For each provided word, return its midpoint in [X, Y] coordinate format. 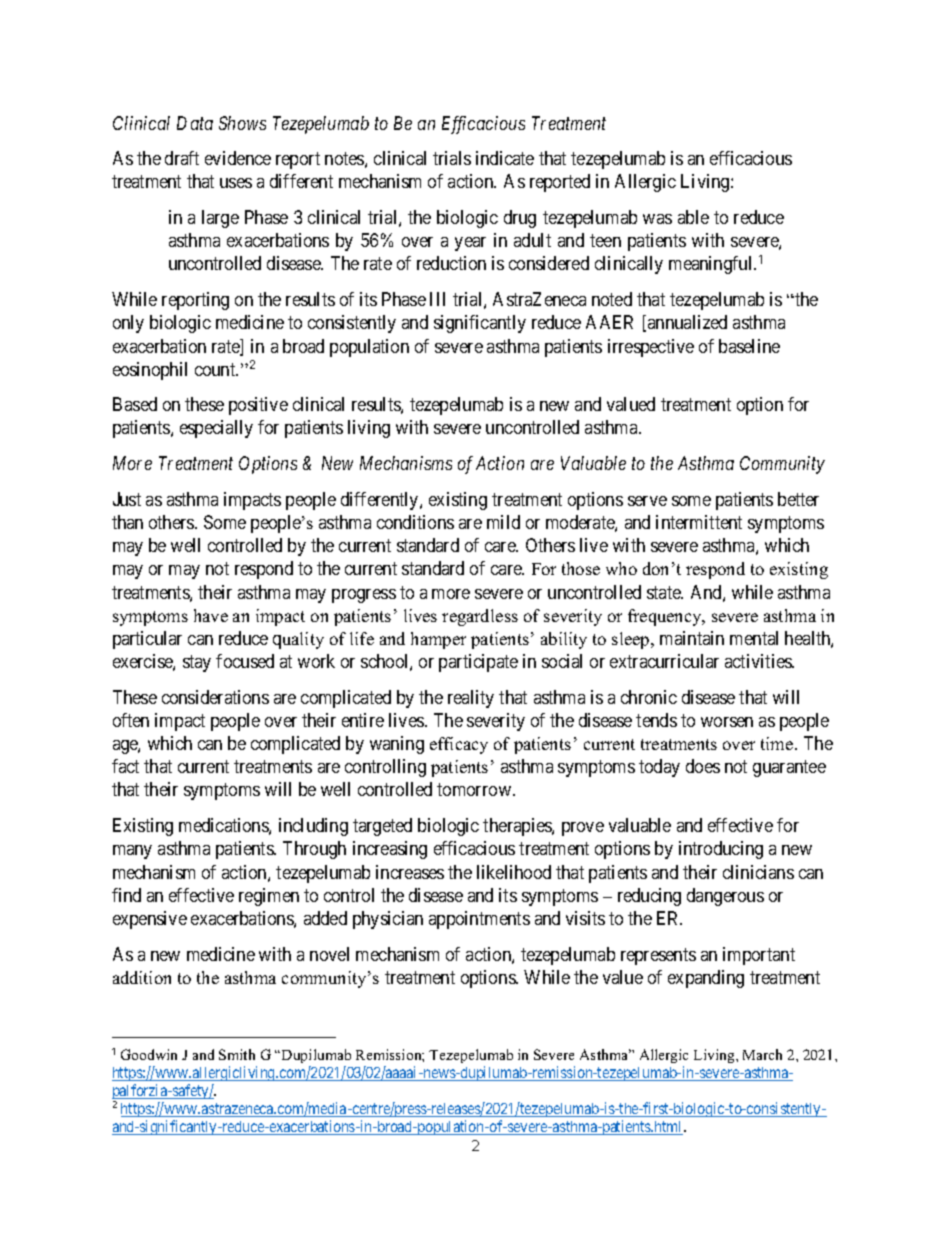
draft [182, 158]
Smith [237, 1054]
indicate [505, 158]
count [216, 369]
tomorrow [474, 790]
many [132, 852]
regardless [480, 617]
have [211, 615]
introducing [721, 850]
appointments [479, 920]
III [437, 299]
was [657, 219]
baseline [749, 346]
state [665, 592]
